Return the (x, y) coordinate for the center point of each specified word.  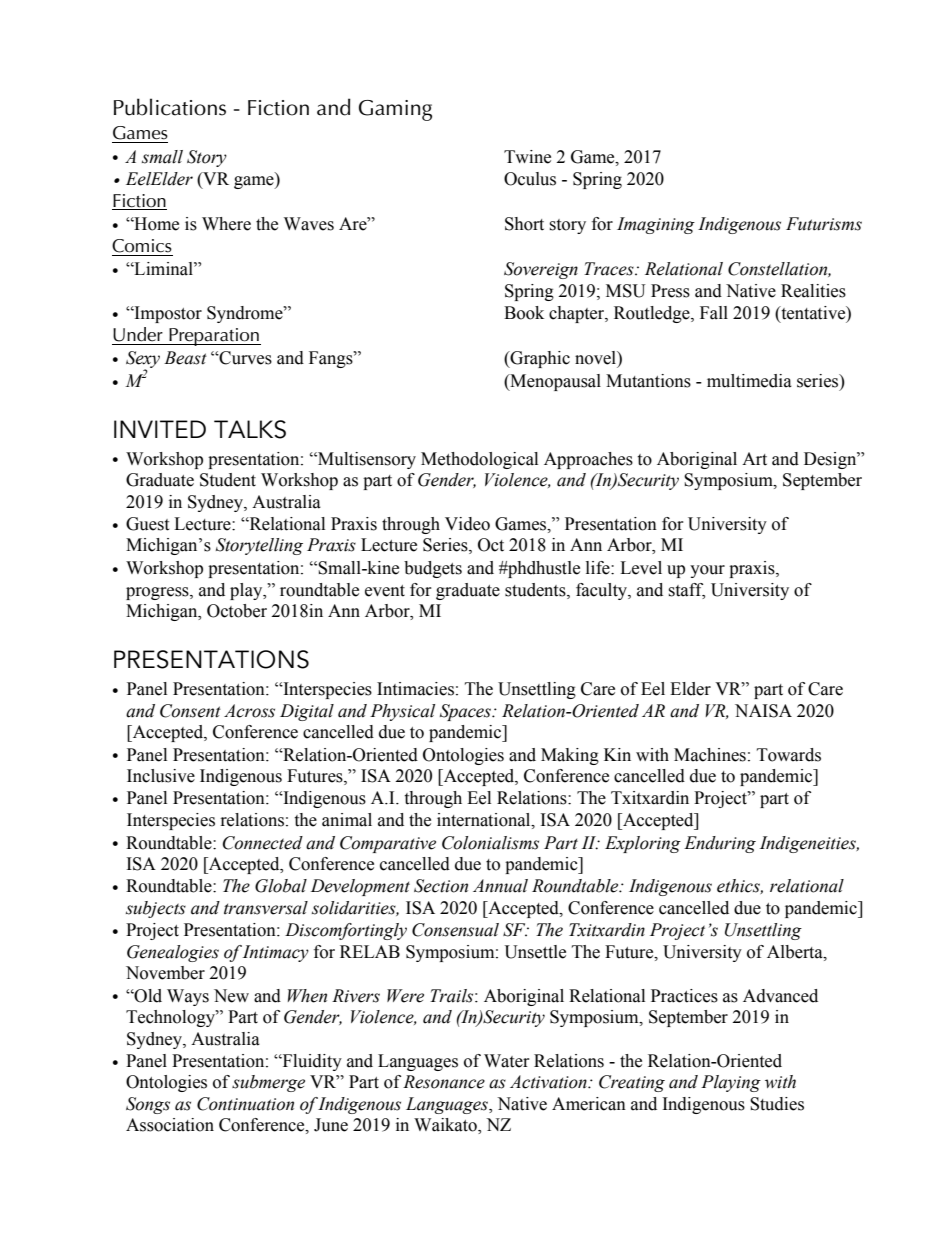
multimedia (749, 381)
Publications (170, 107)
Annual (500, 886)
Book (524, 313)
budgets (433, 569)
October (237, 611)
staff (686, 590)
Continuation (245, 1104)
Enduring (720, 844)
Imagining (656, 225)
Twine (527, 157)
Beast (185, 358)
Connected (263, 843)
